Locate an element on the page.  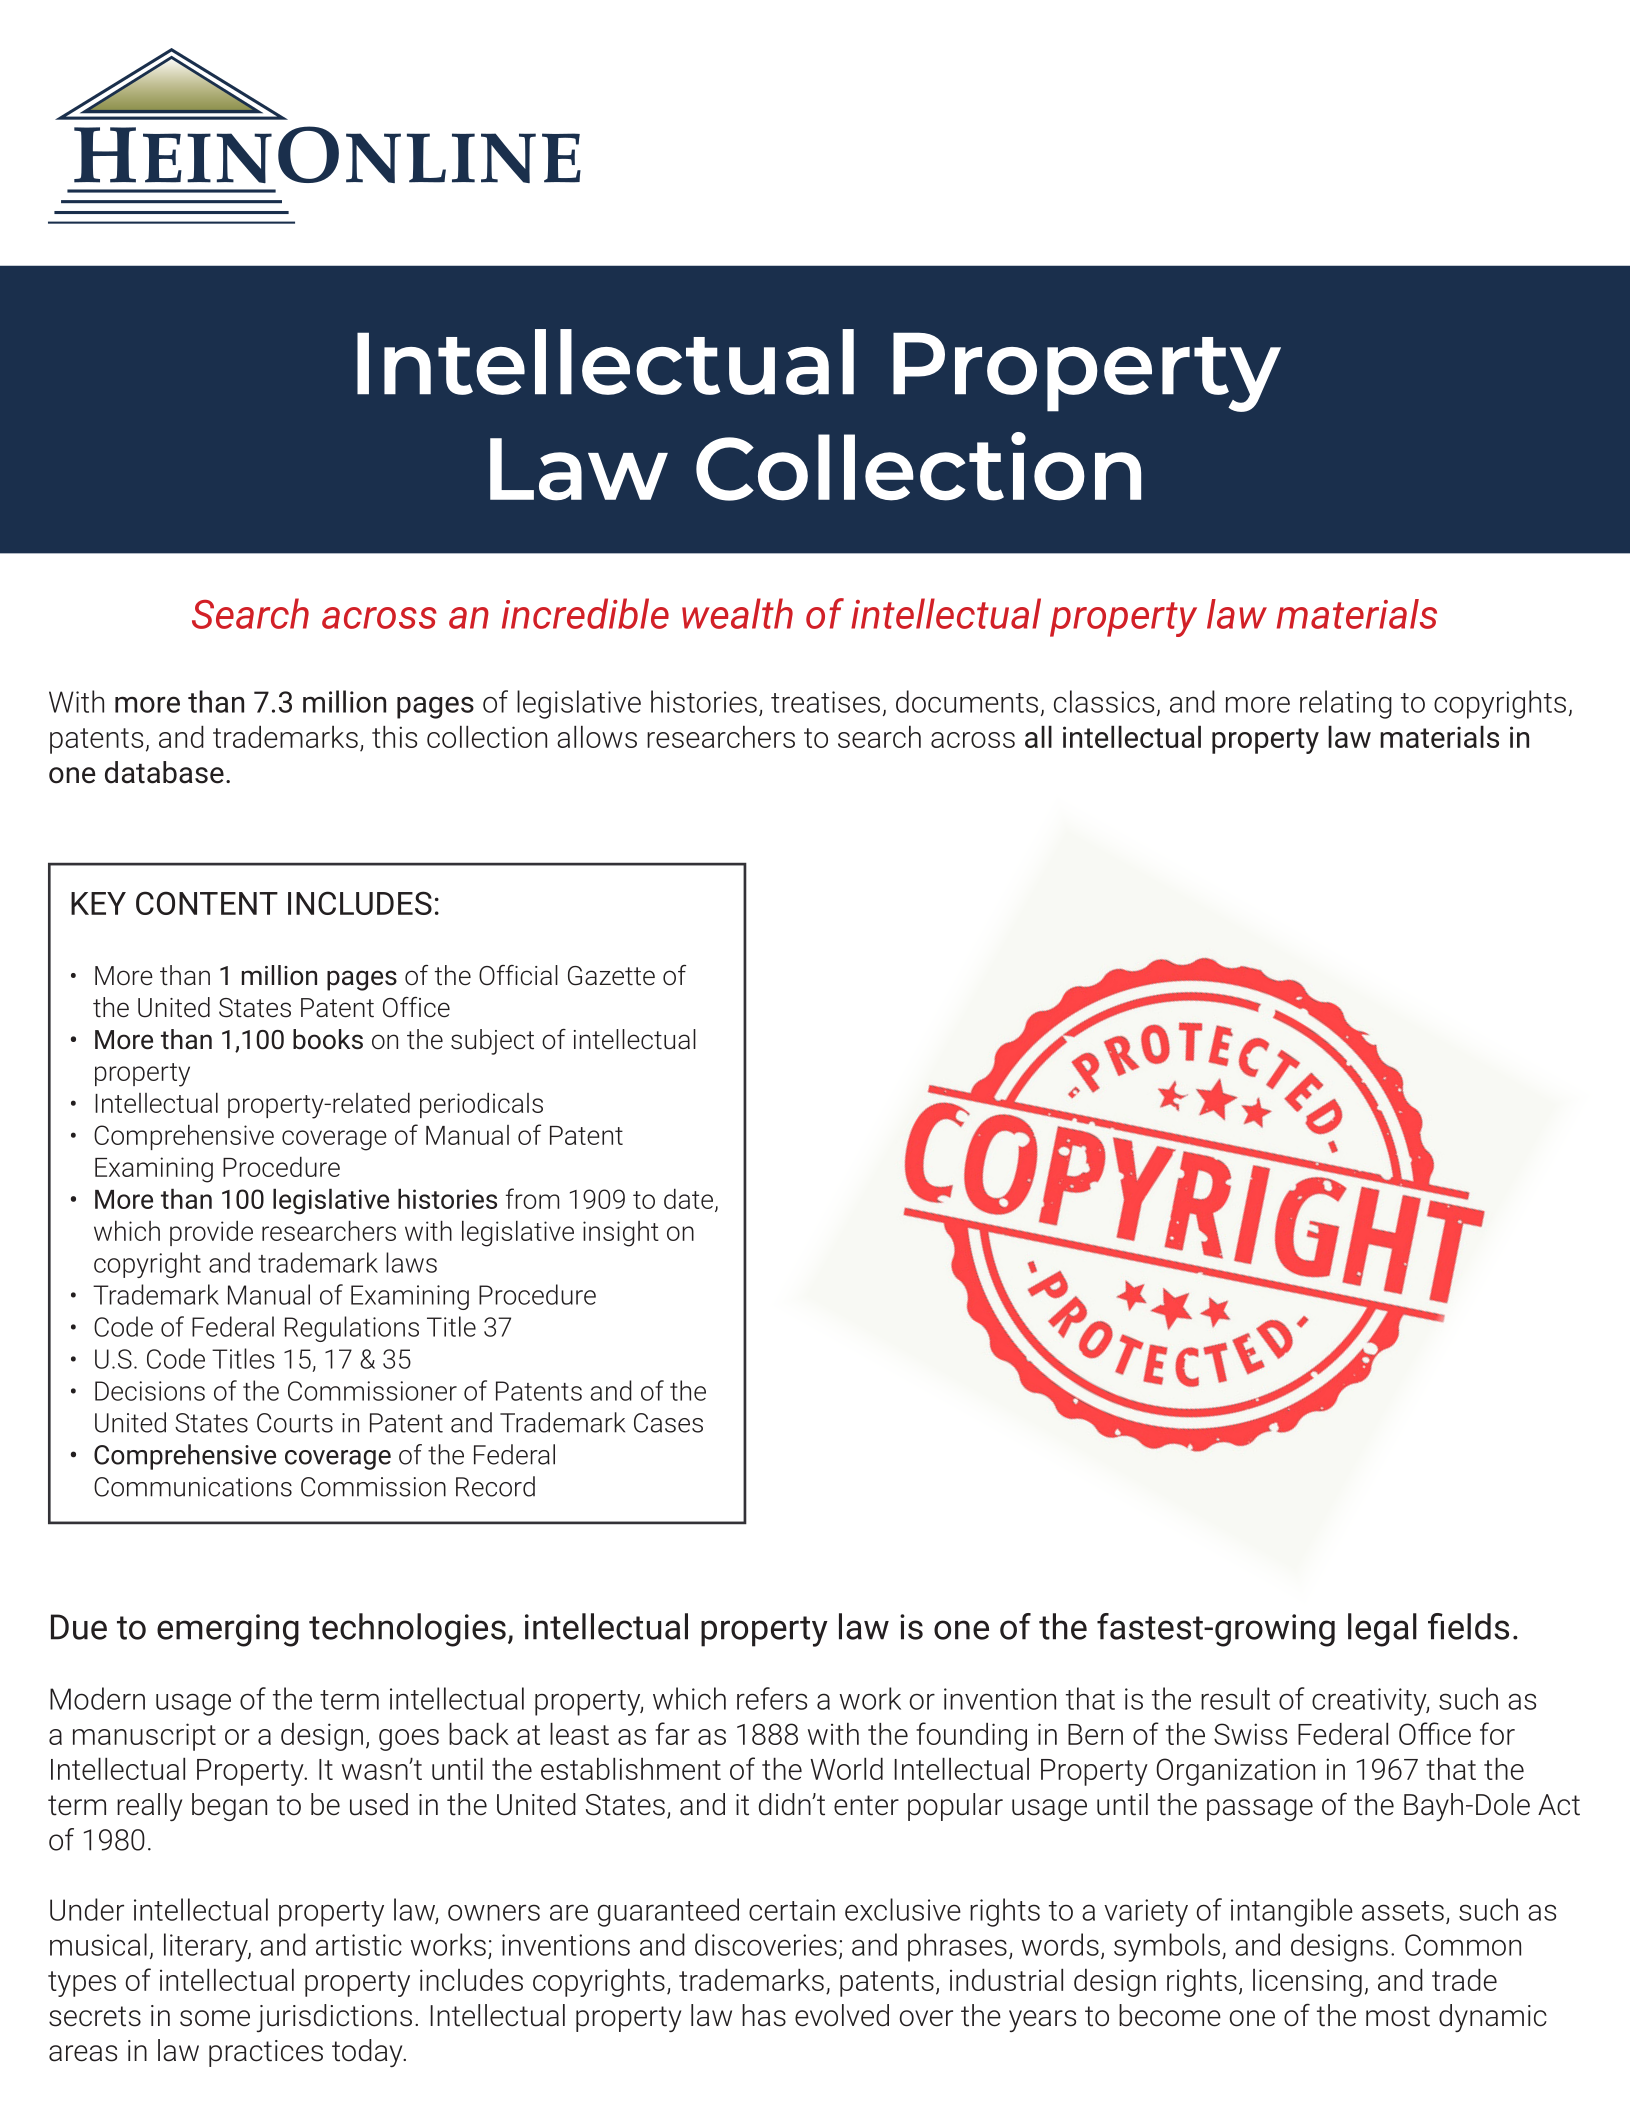
some is located at coordinates (215, 2018).
